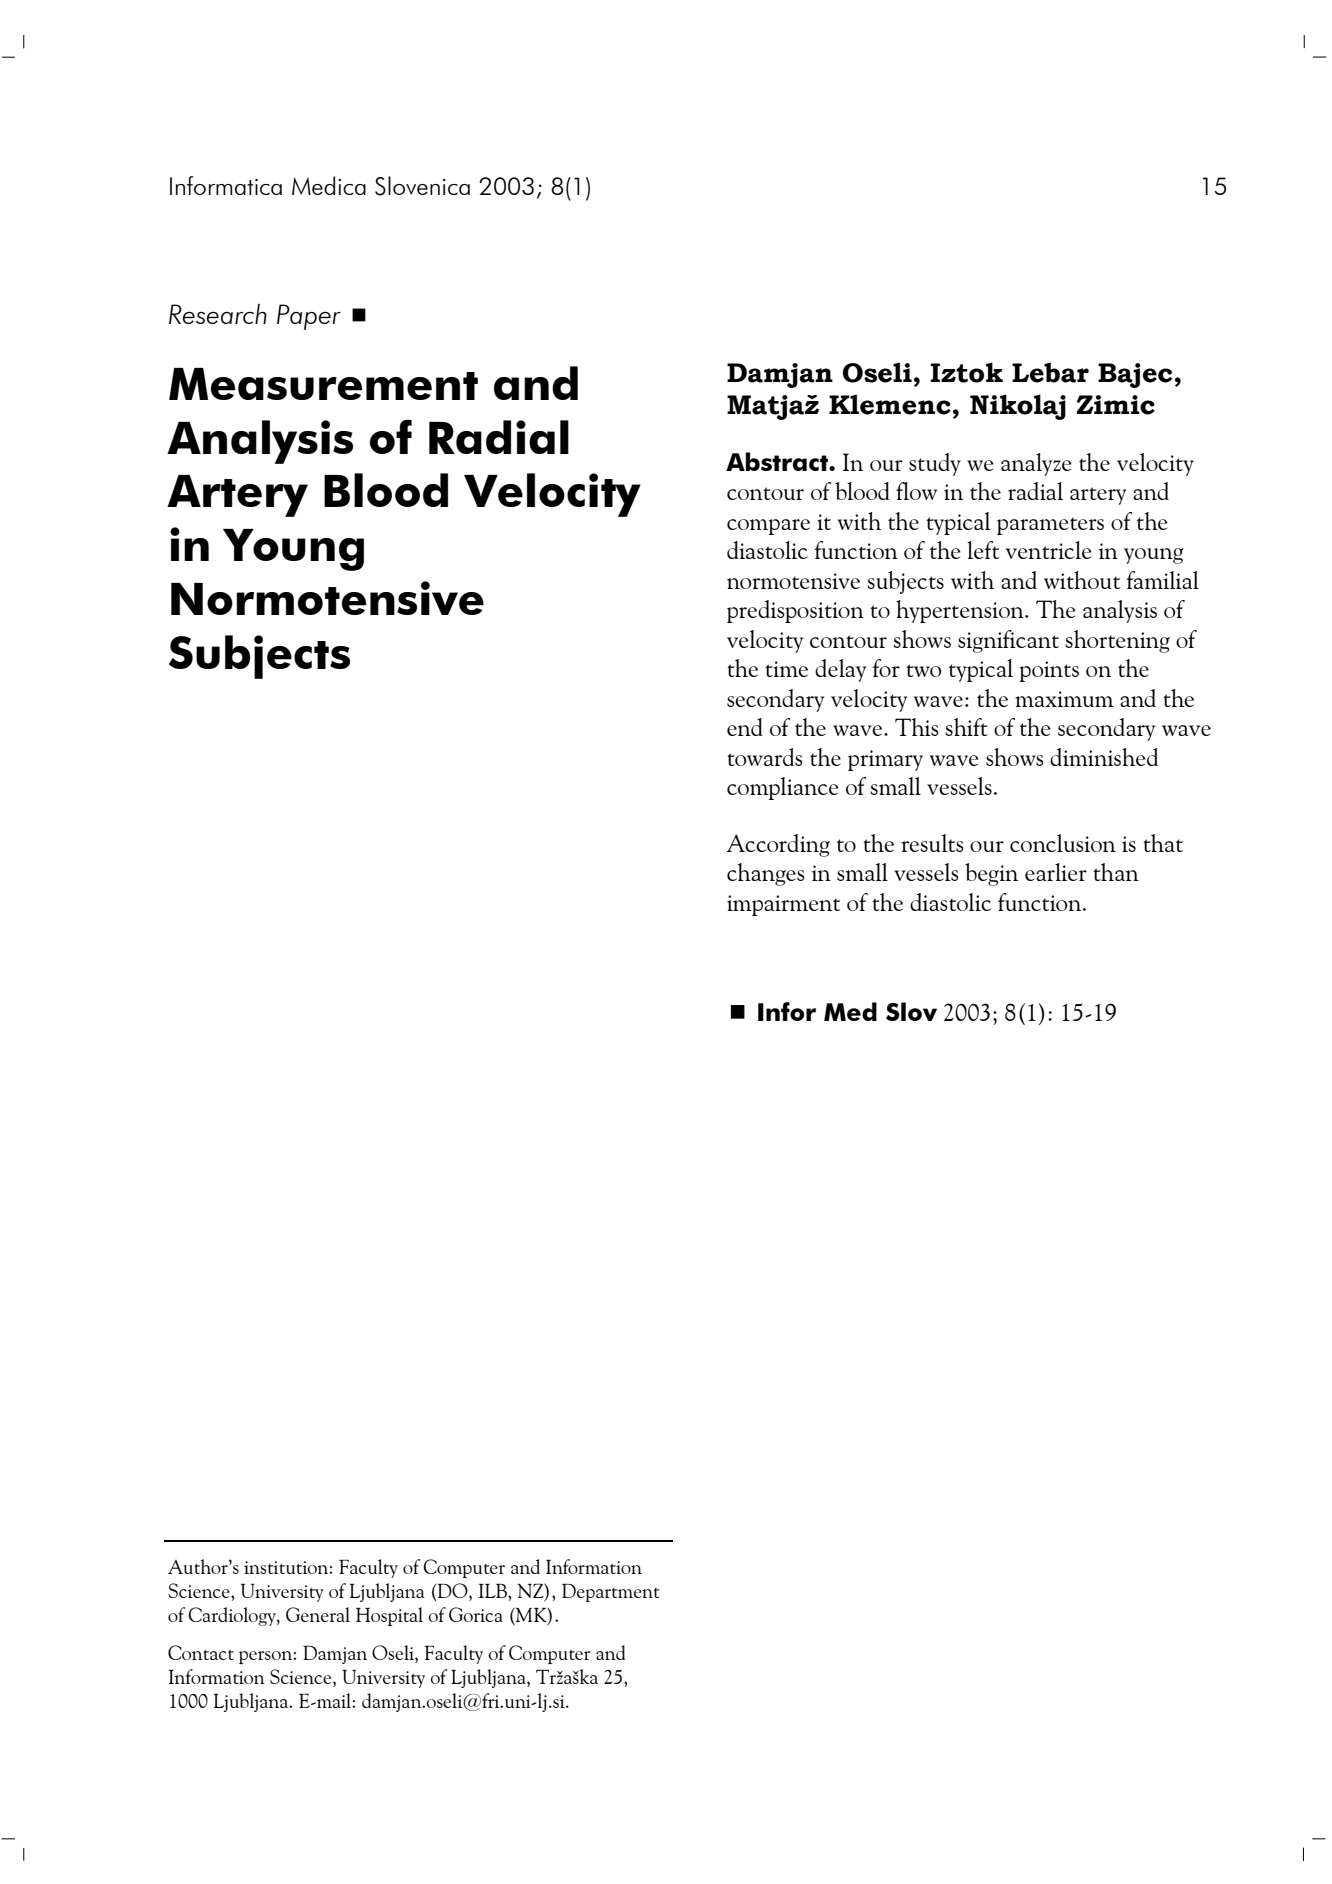 The height and width of the screenshot is (1884, 1332). What do you see at coordinates (745, 727) in the screenshot?
I see `end` at bounding box center [745, 727].
